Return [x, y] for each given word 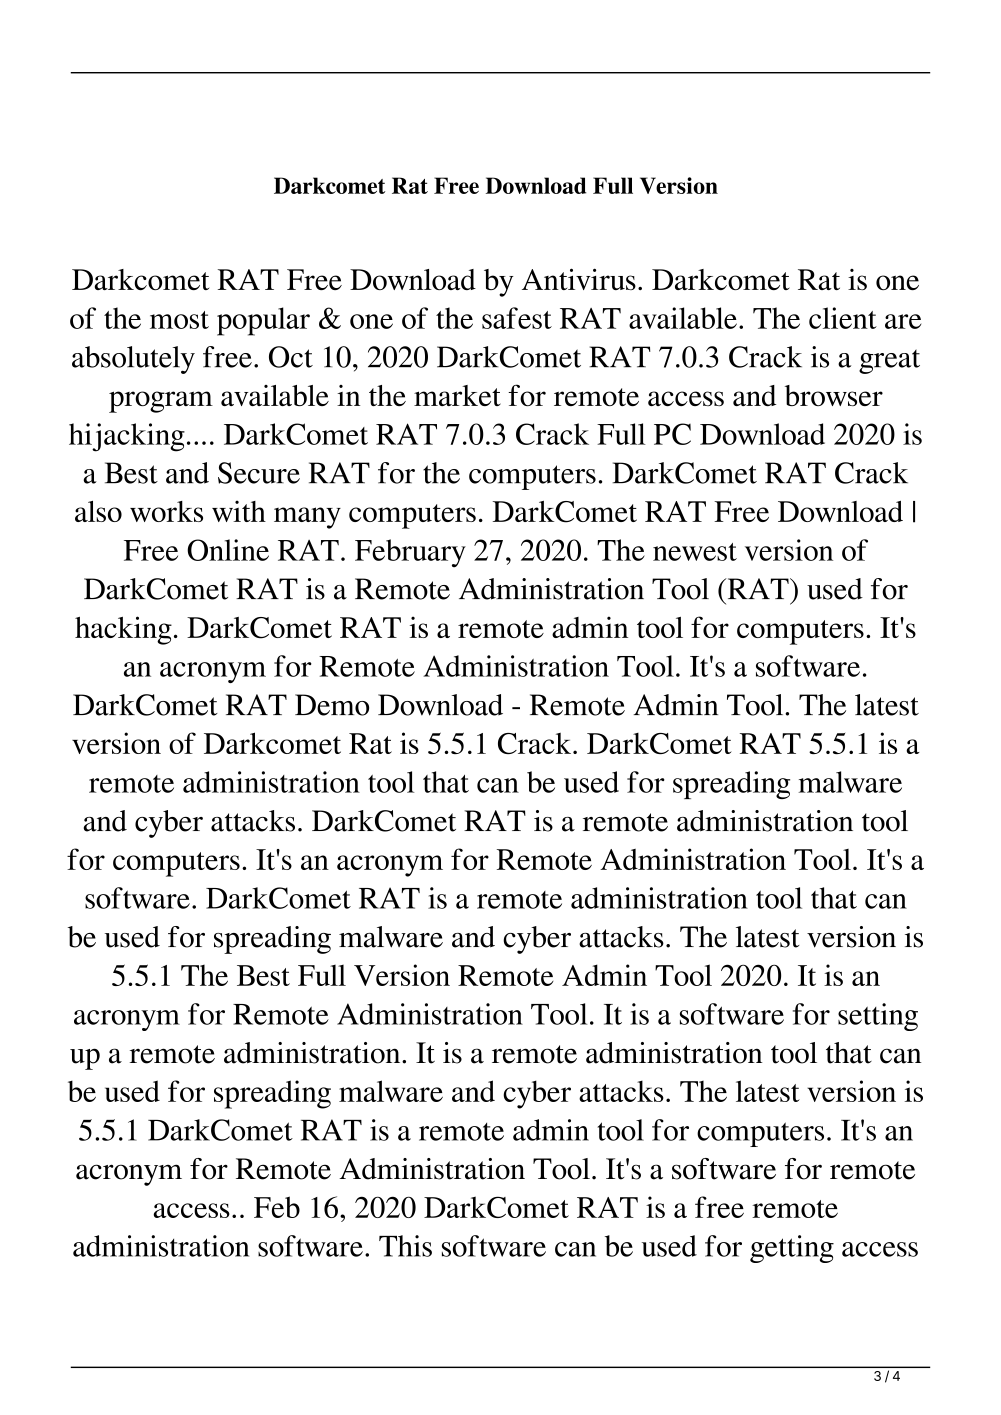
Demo [332, 705]
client [843, 318]
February [410, 553]
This [405, 1246]
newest [695, 552]
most [179, 320]
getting [792, 1249]
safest [517, 318]
